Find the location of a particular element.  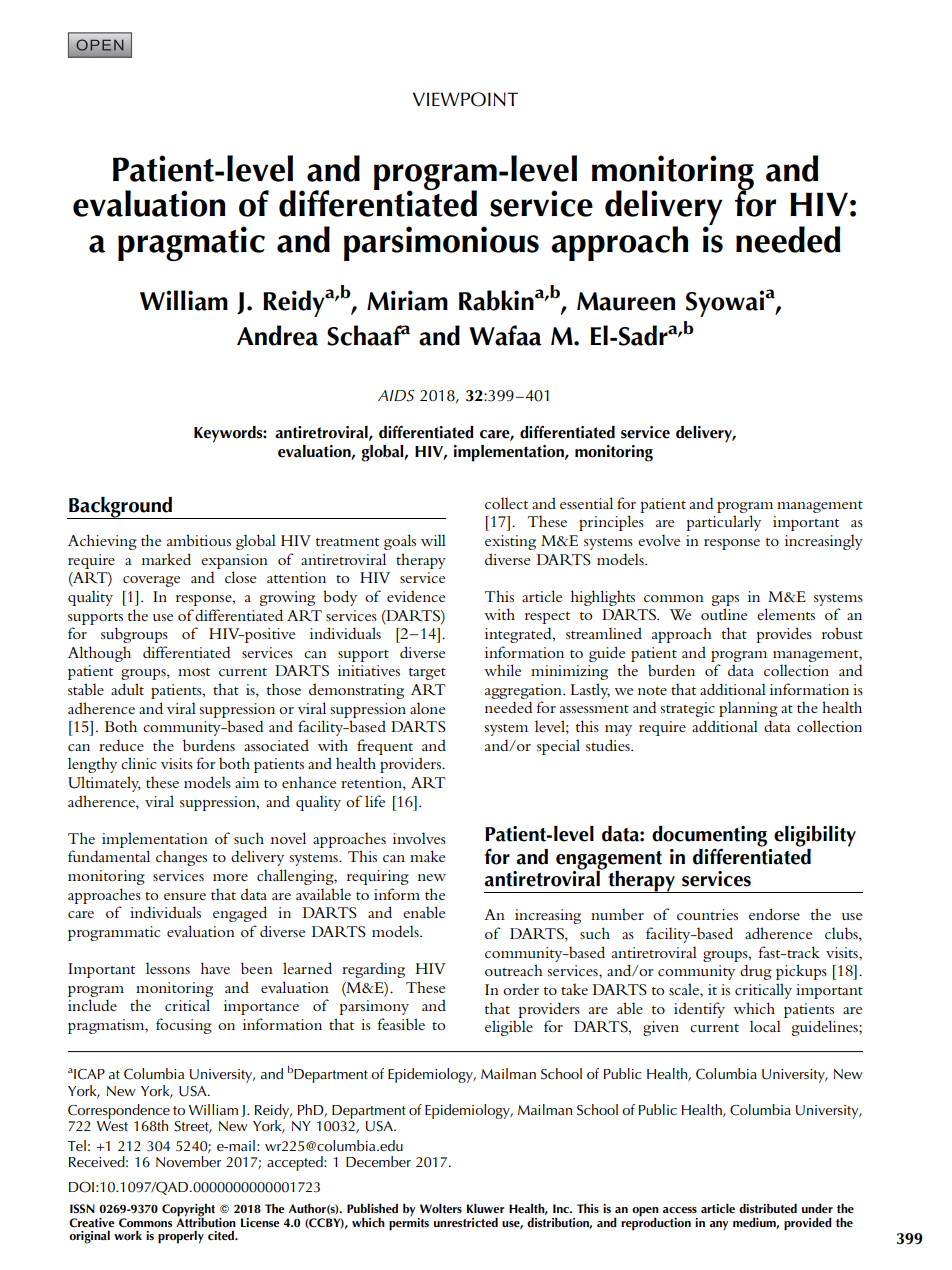

outreach is located at coordinates (514, 970).
